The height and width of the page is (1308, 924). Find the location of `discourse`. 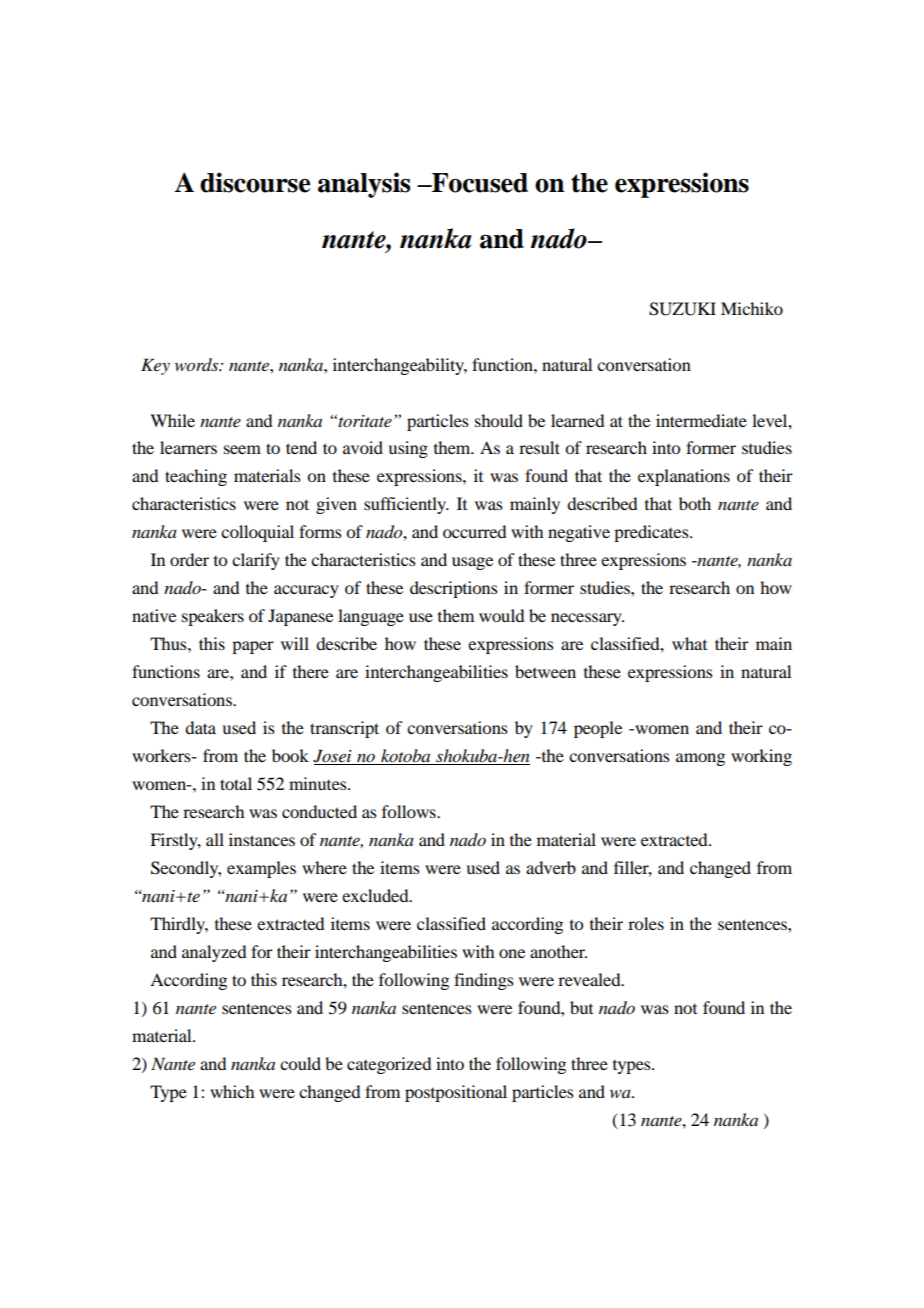

discourse is located at coordinates (255, 182).
